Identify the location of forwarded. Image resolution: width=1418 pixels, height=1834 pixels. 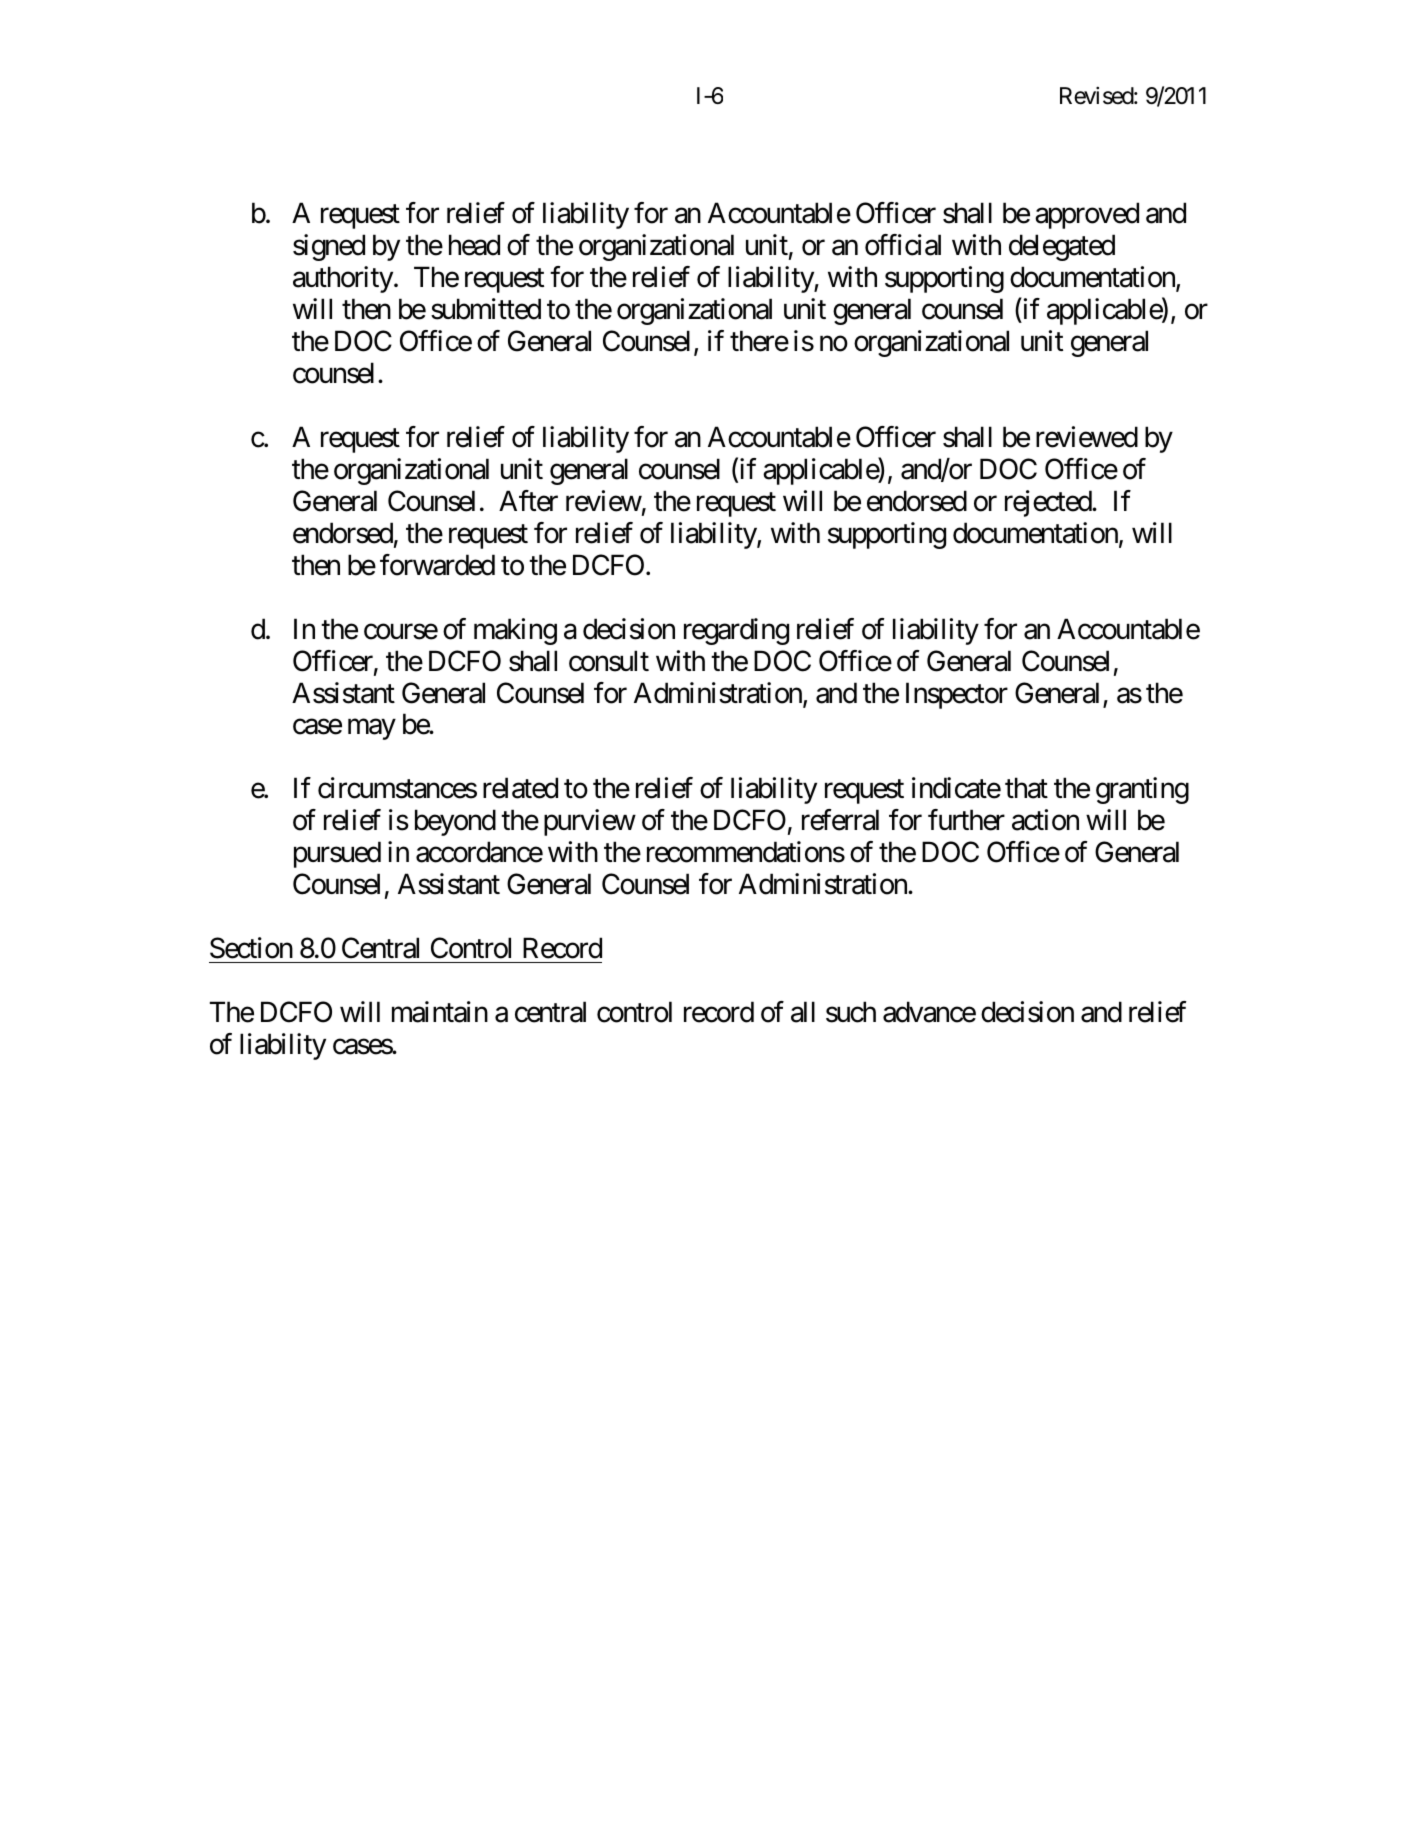
(437, 565).
